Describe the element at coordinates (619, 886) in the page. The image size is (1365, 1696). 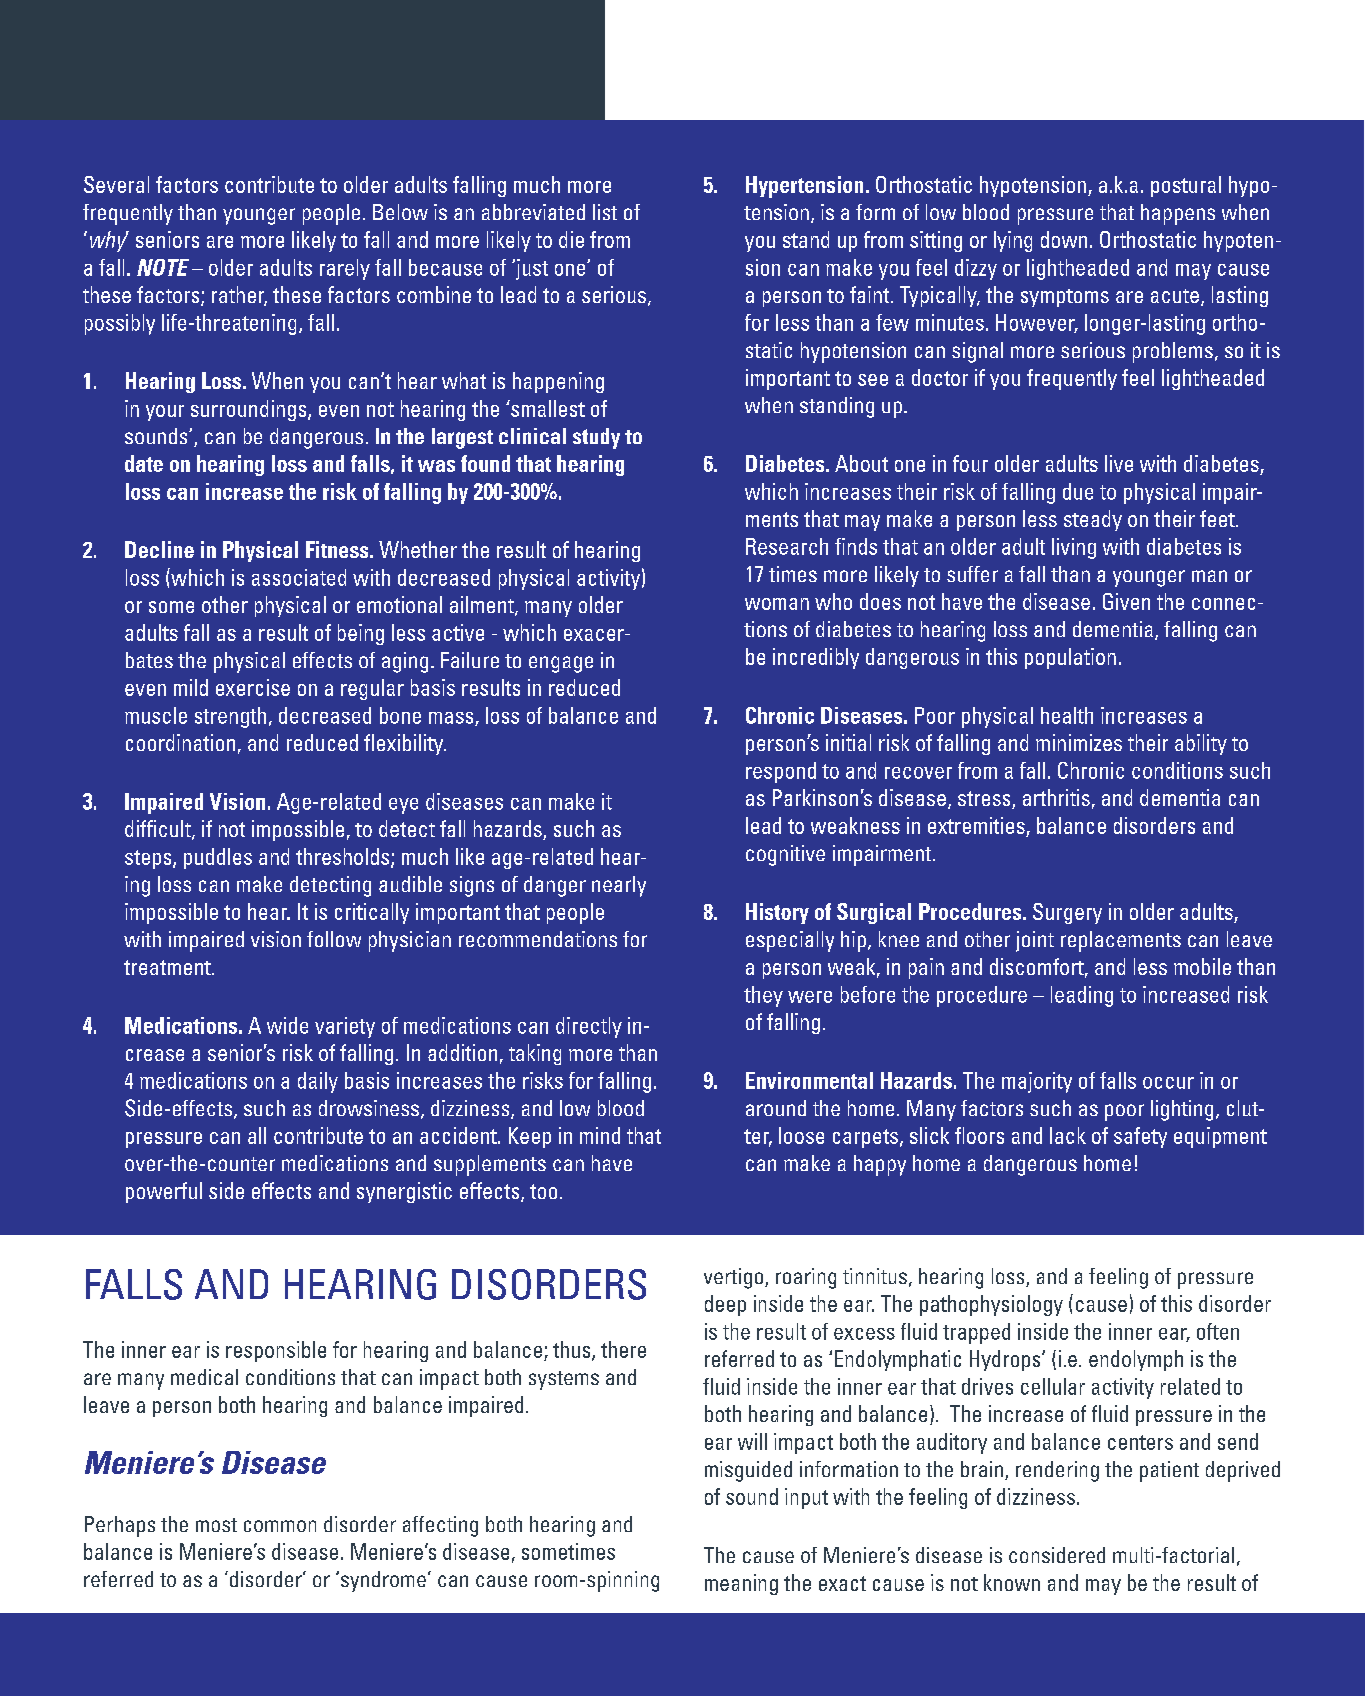
I see `nearly` at that location.
